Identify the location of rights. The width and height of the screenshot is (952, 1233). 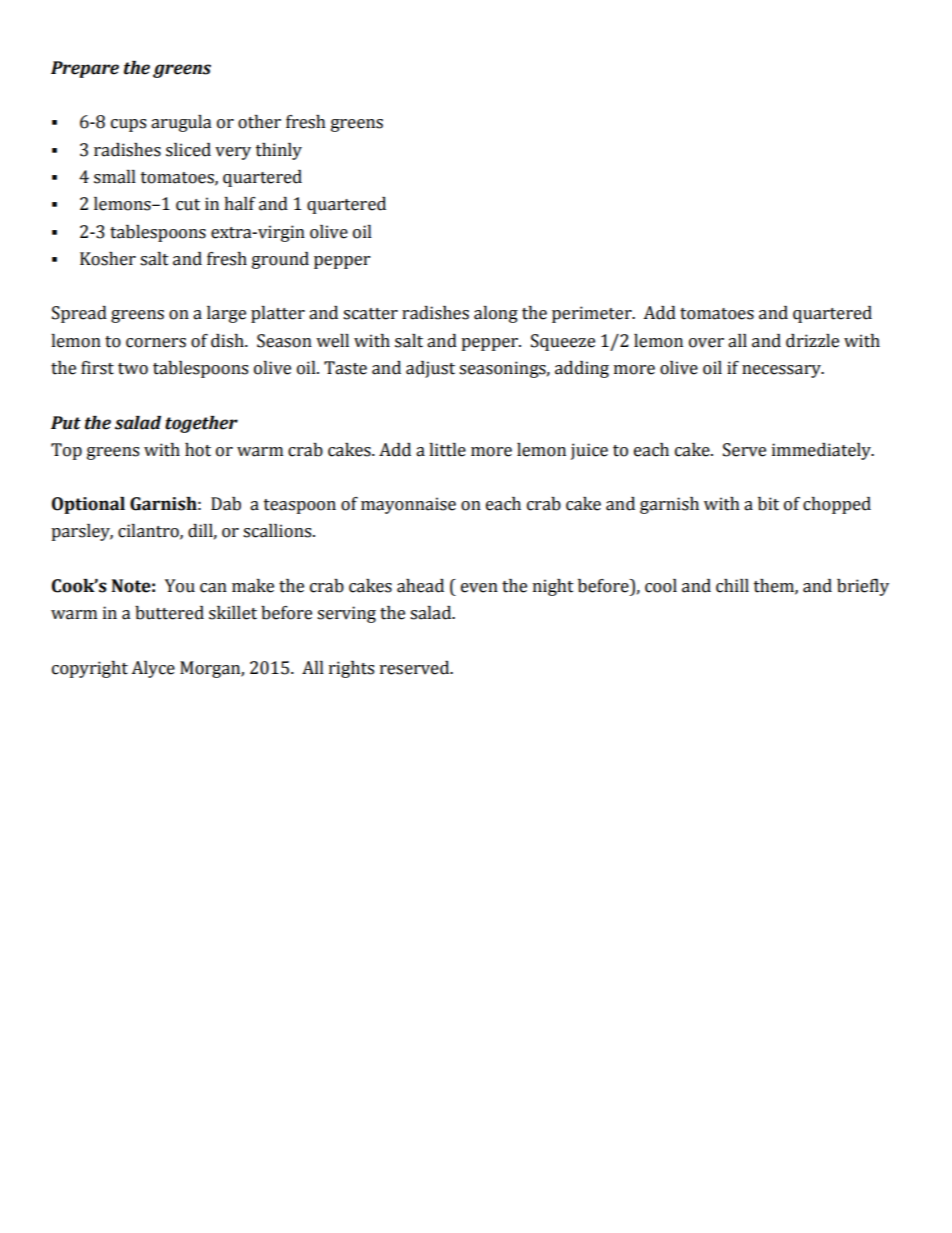
(351, 669).
